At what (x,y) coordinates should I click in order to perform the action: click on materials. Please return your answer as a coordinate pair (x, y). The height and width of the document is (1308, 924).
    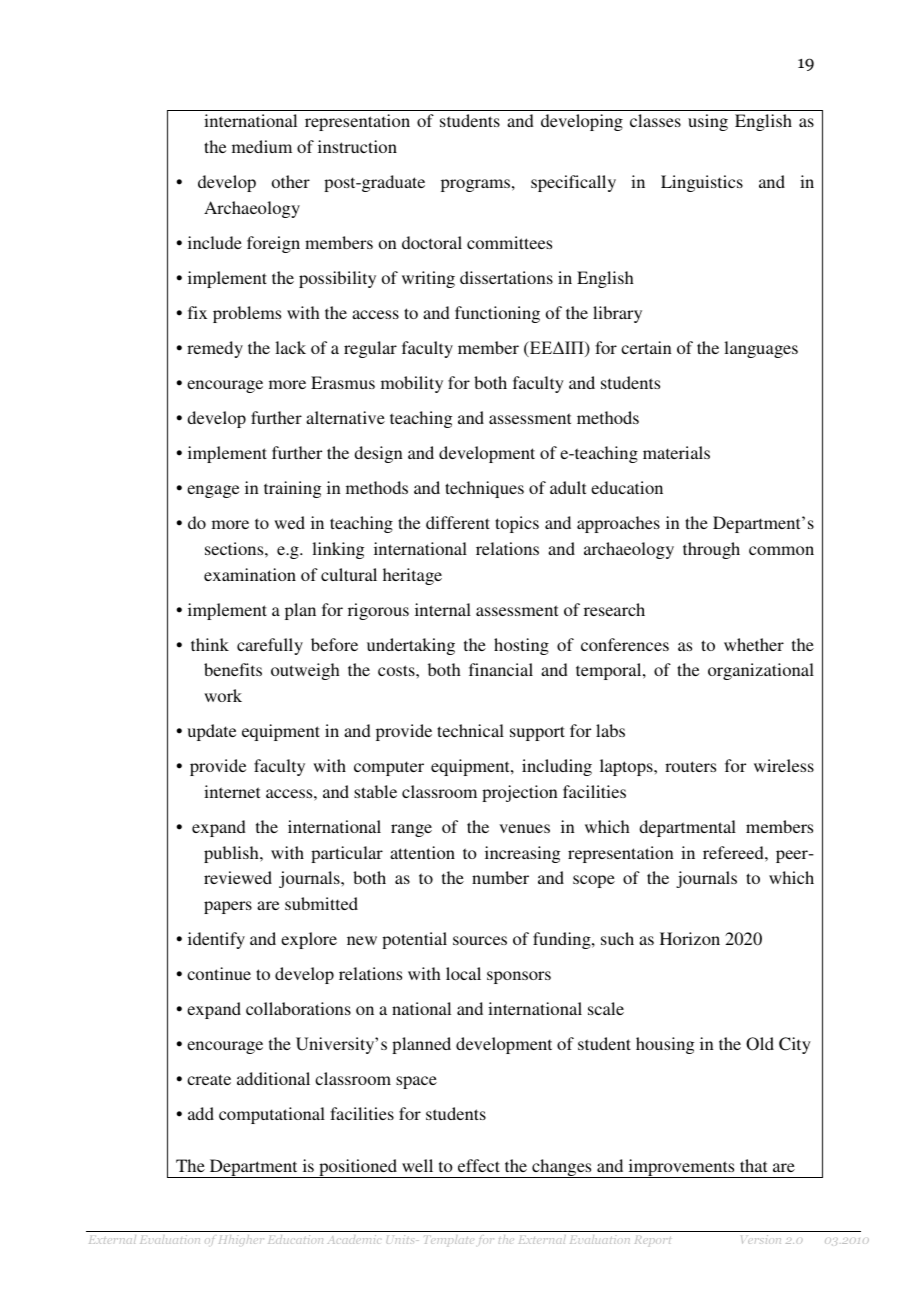
    Looking at the image, I should click on (676, 452).
